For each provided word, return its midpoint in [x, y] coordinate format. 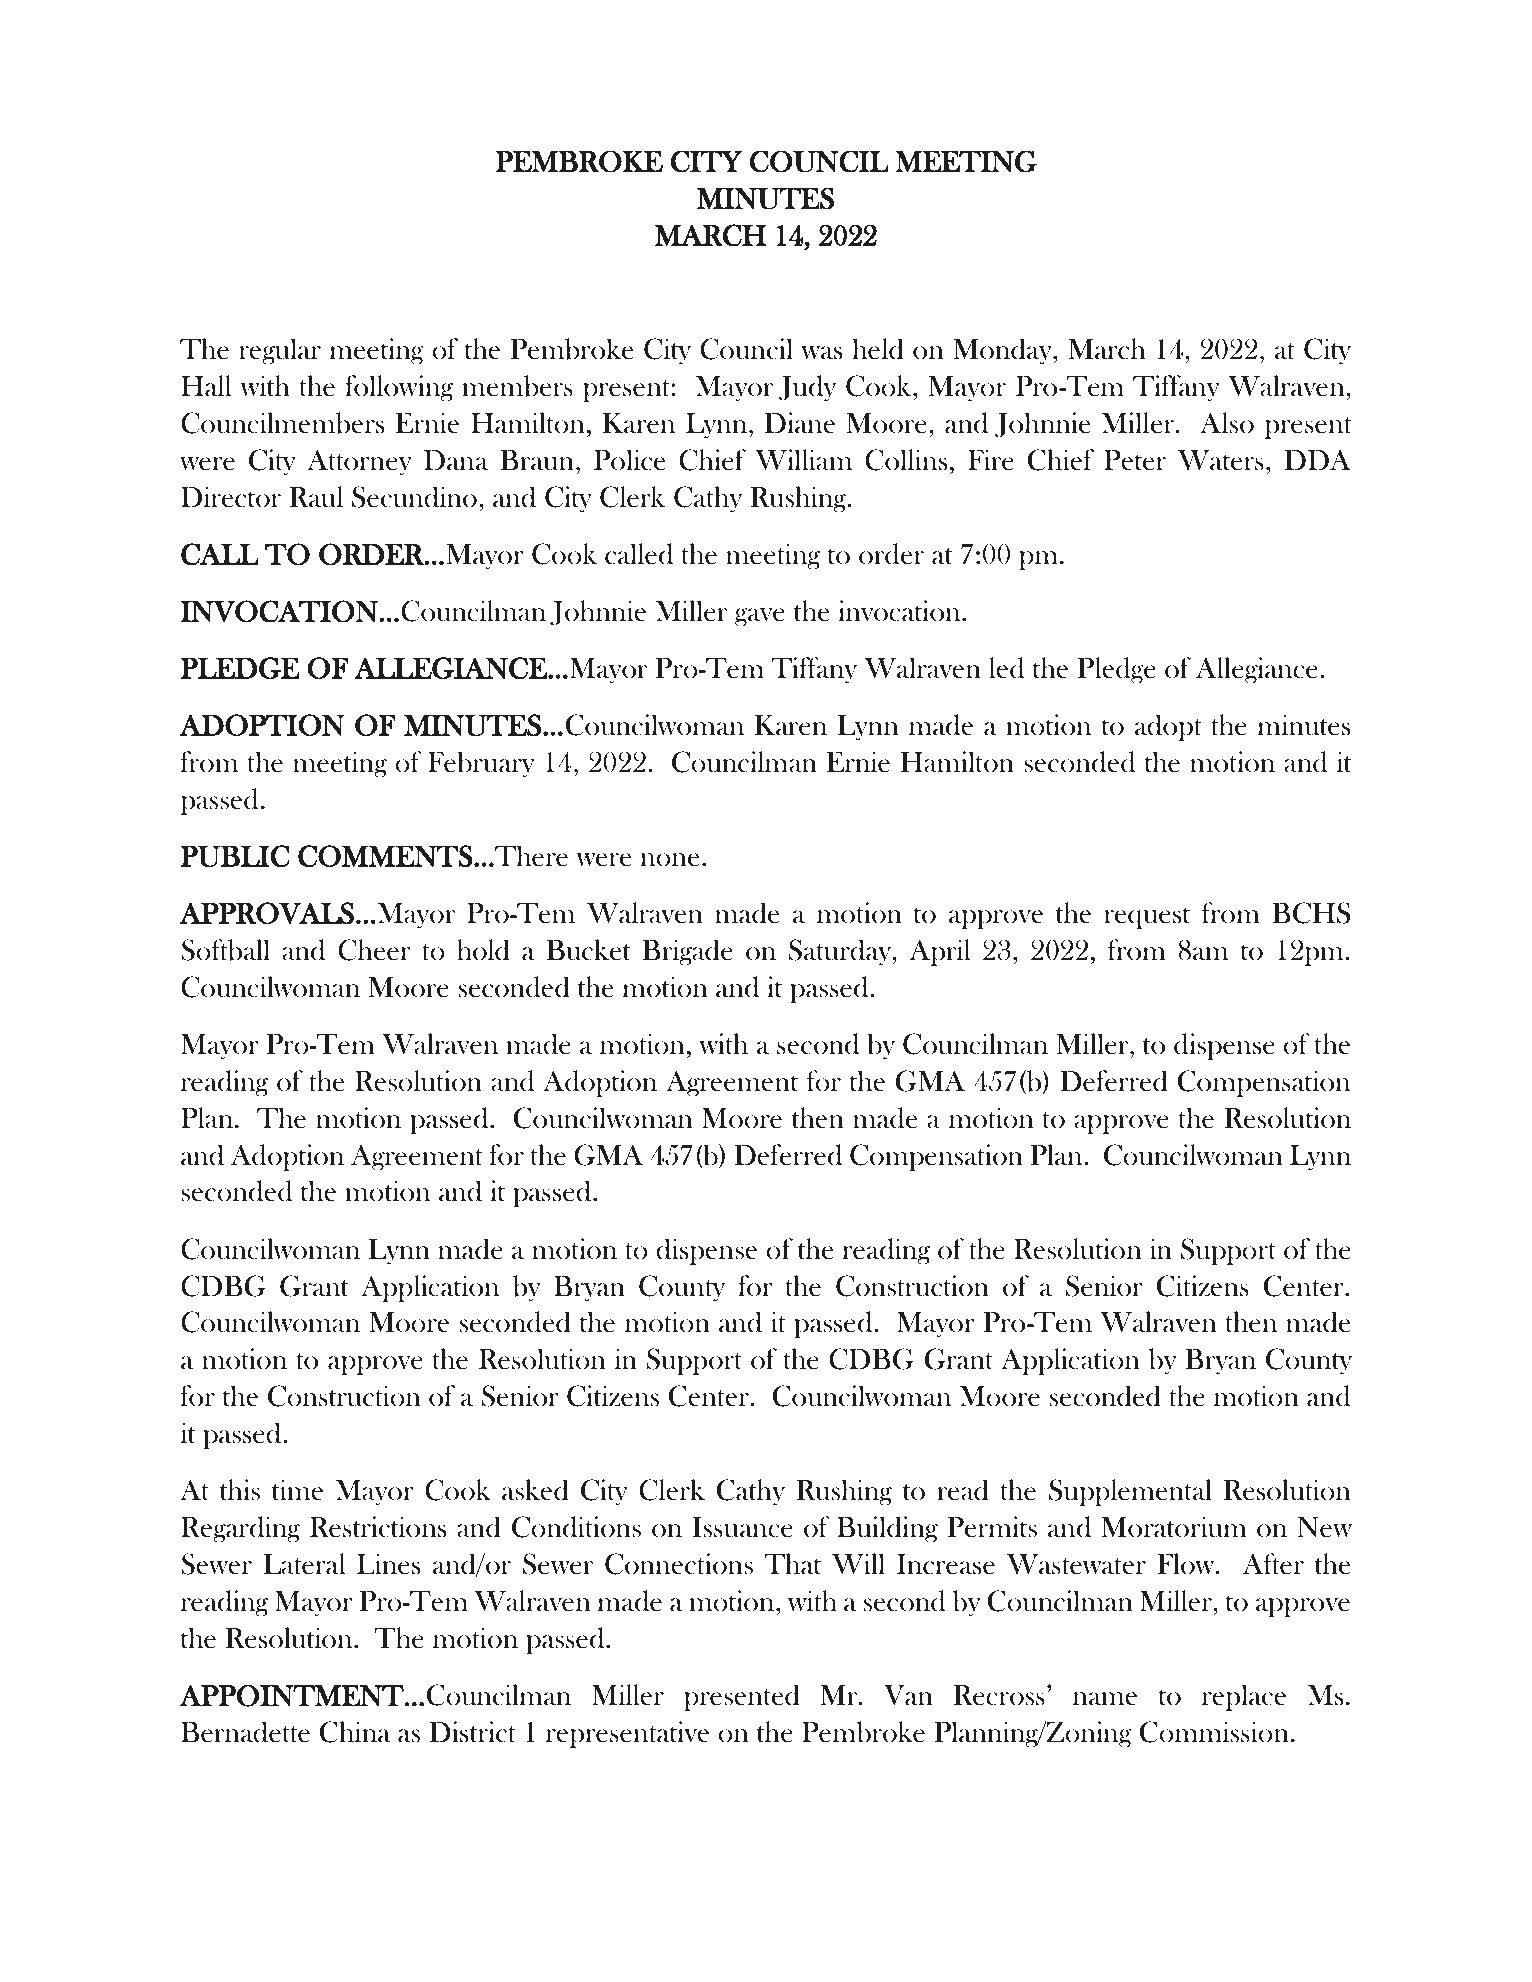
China [355, 1732]
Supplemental [1130, 1492]
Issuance [742, 1527]
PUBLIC [235, 856]
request [1147, 918]
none [669, 860]
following [399, 388]
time [297, 1490]
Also [1227, 423]
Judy [807, 388]
